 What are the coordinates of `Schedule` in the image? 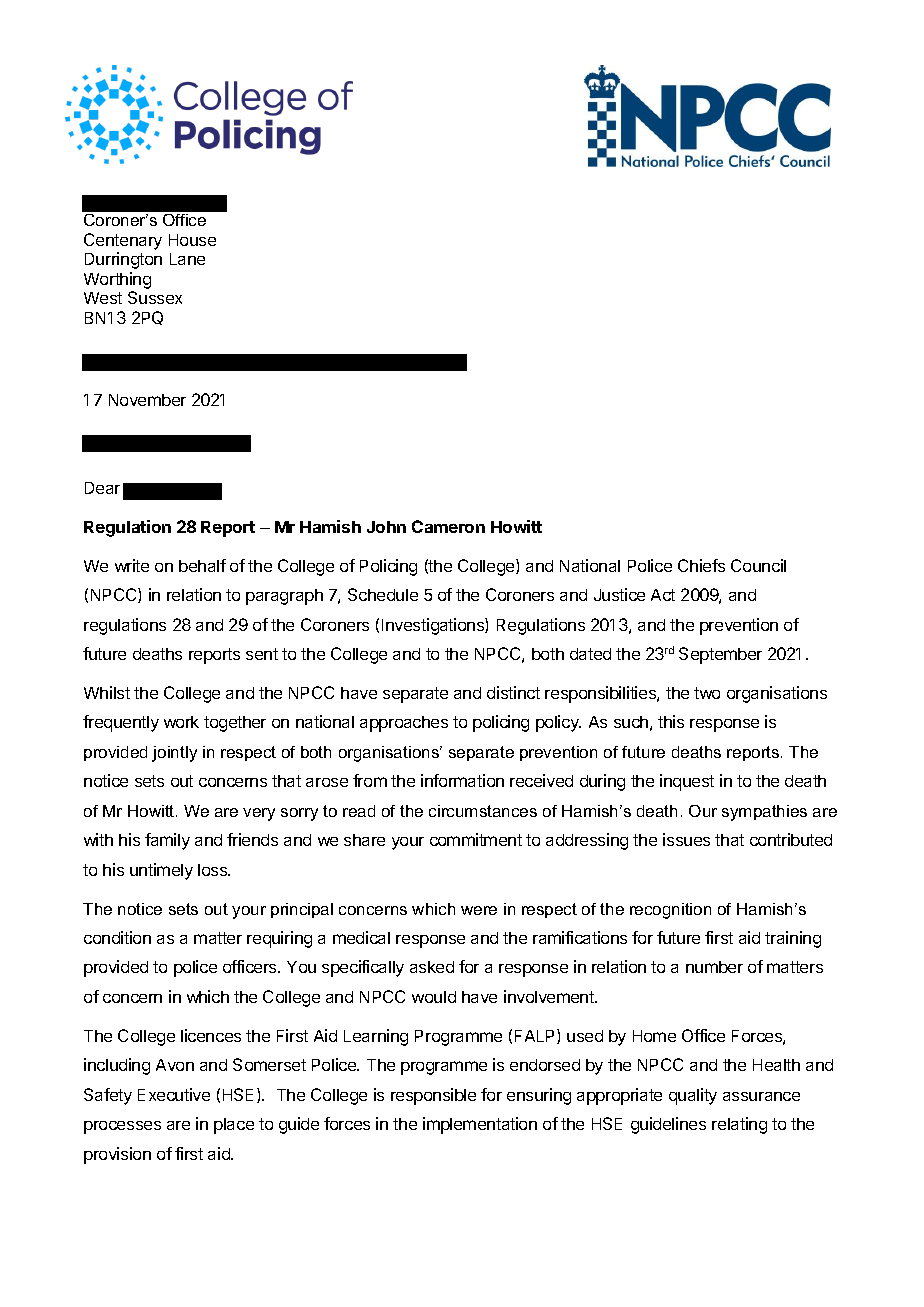 It's located at (383, 594).
